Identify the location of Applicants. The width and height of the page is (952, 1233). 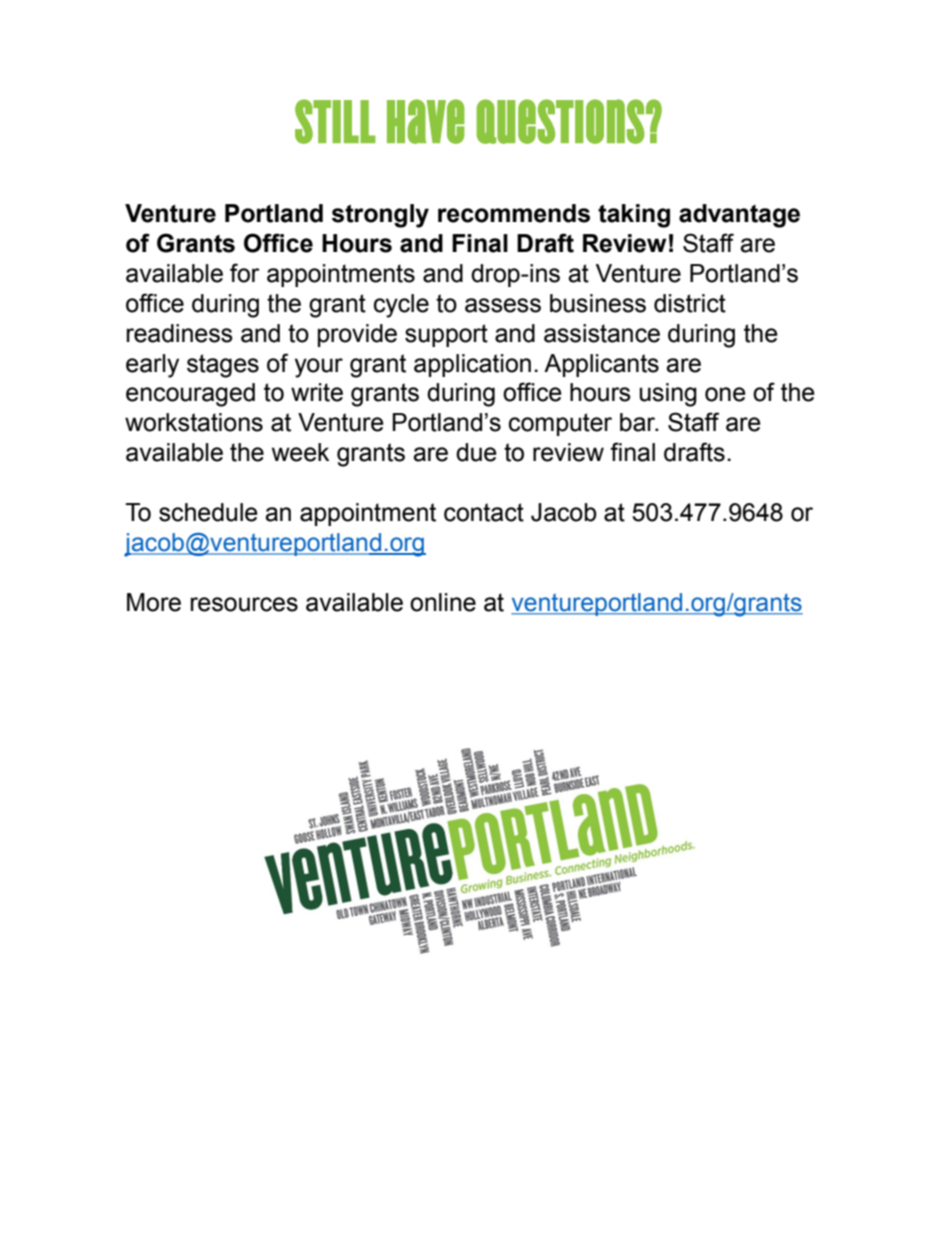
(601, 365).
